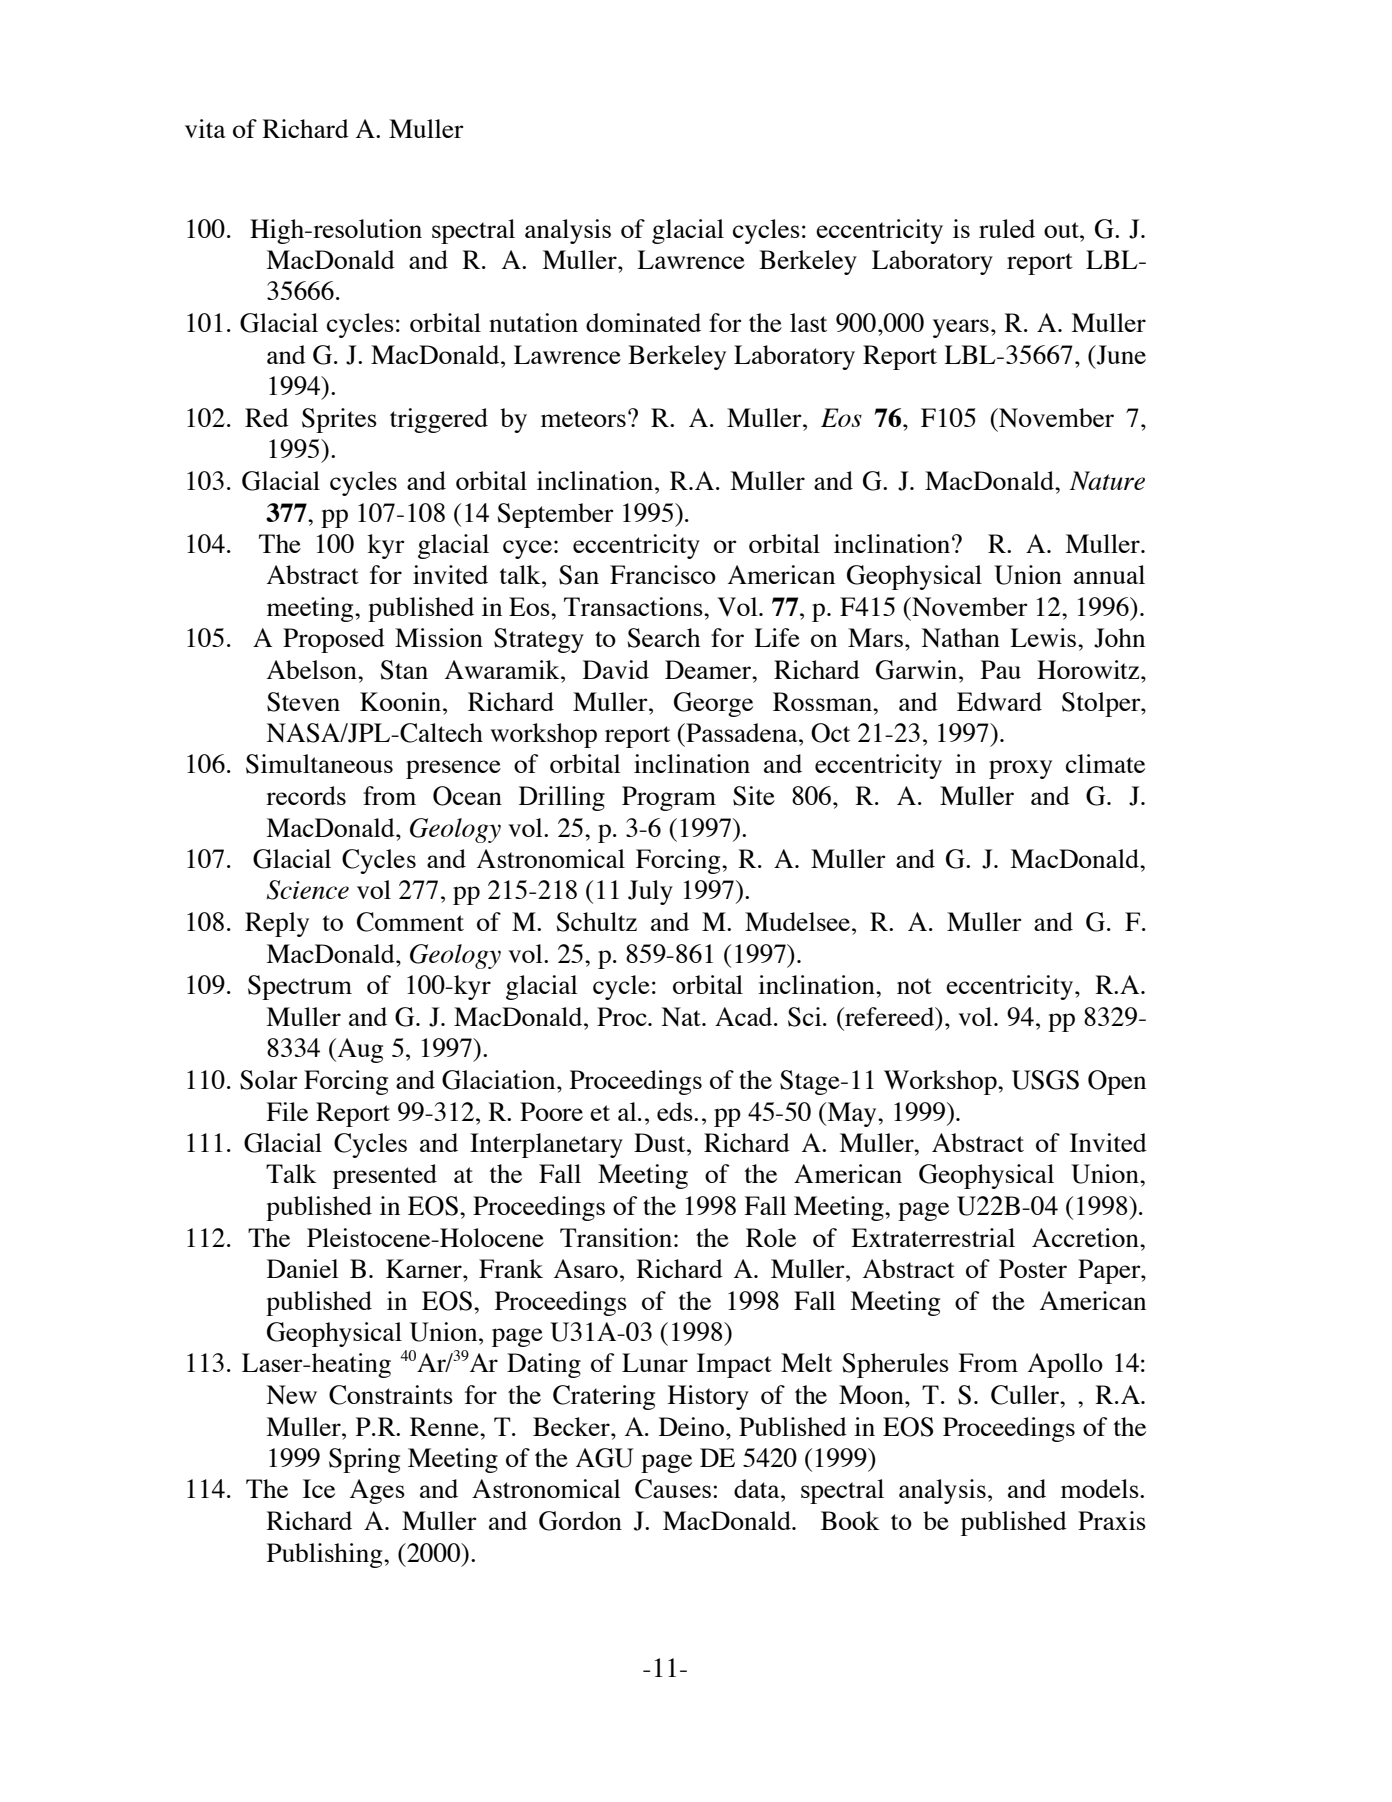  What do you see at coordinates (1044, 637) in the screenshot?
I see `Lewis` at bounding box center [1044, 637].
